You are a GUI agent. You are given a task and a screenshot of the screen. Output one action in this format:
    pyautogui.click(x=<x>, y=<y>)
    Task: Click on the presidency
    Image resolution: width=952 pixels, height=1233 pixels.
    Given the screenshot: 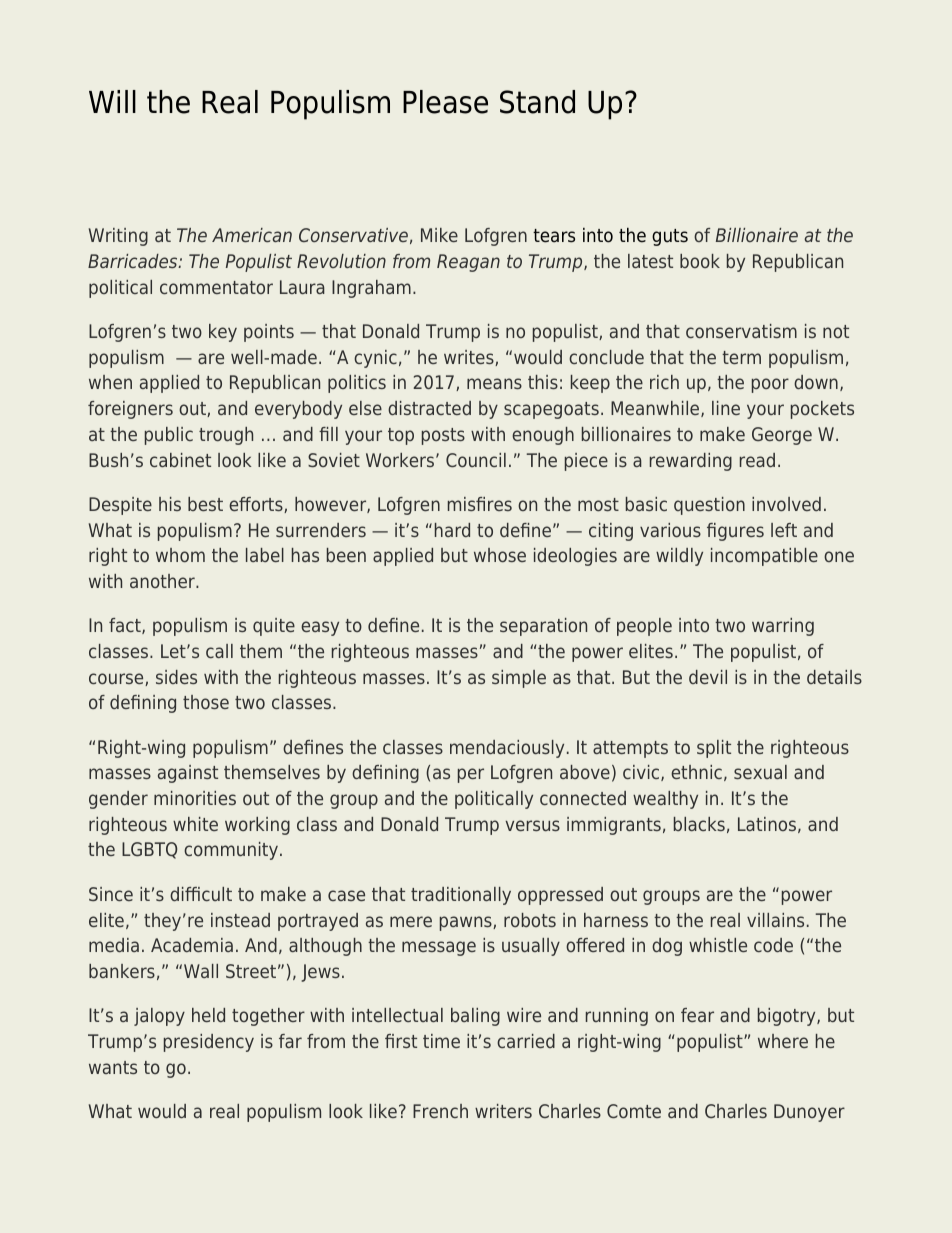 What is the action you would take?
    pyautogui.click(x=209, y=1043)
